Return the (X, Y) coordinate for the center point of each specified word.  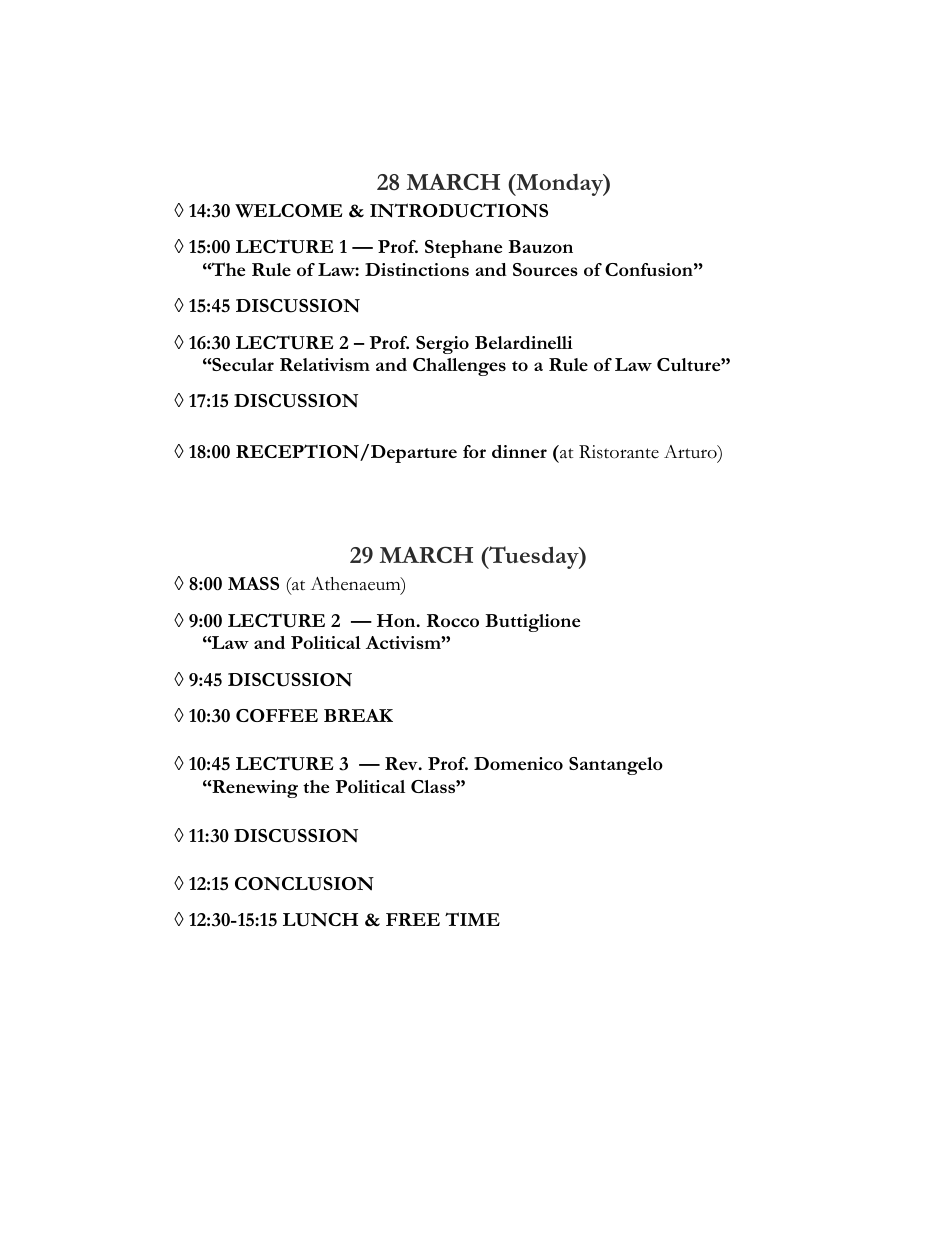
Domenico (518, 763)
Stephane (463, 249)
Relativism (325, 364)
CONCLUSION (304, 884)
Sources (545, 269)
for (474, 451)
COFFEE (277, 715)
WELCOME (288, 211)
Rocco (453, 620)
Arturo (691, 453)
